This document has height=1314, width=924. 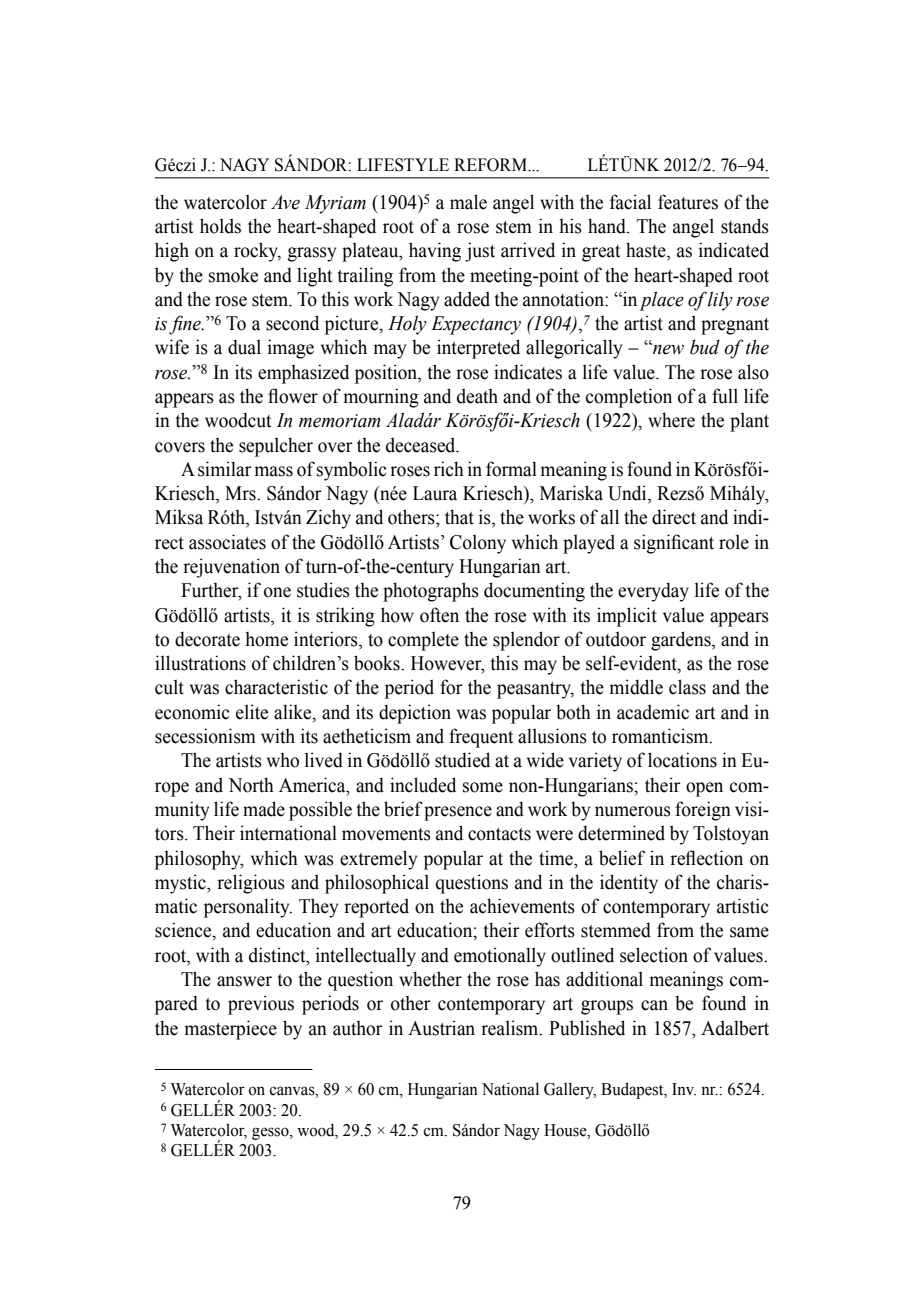 I want to click on reflection, so click(x=706, y=858).
